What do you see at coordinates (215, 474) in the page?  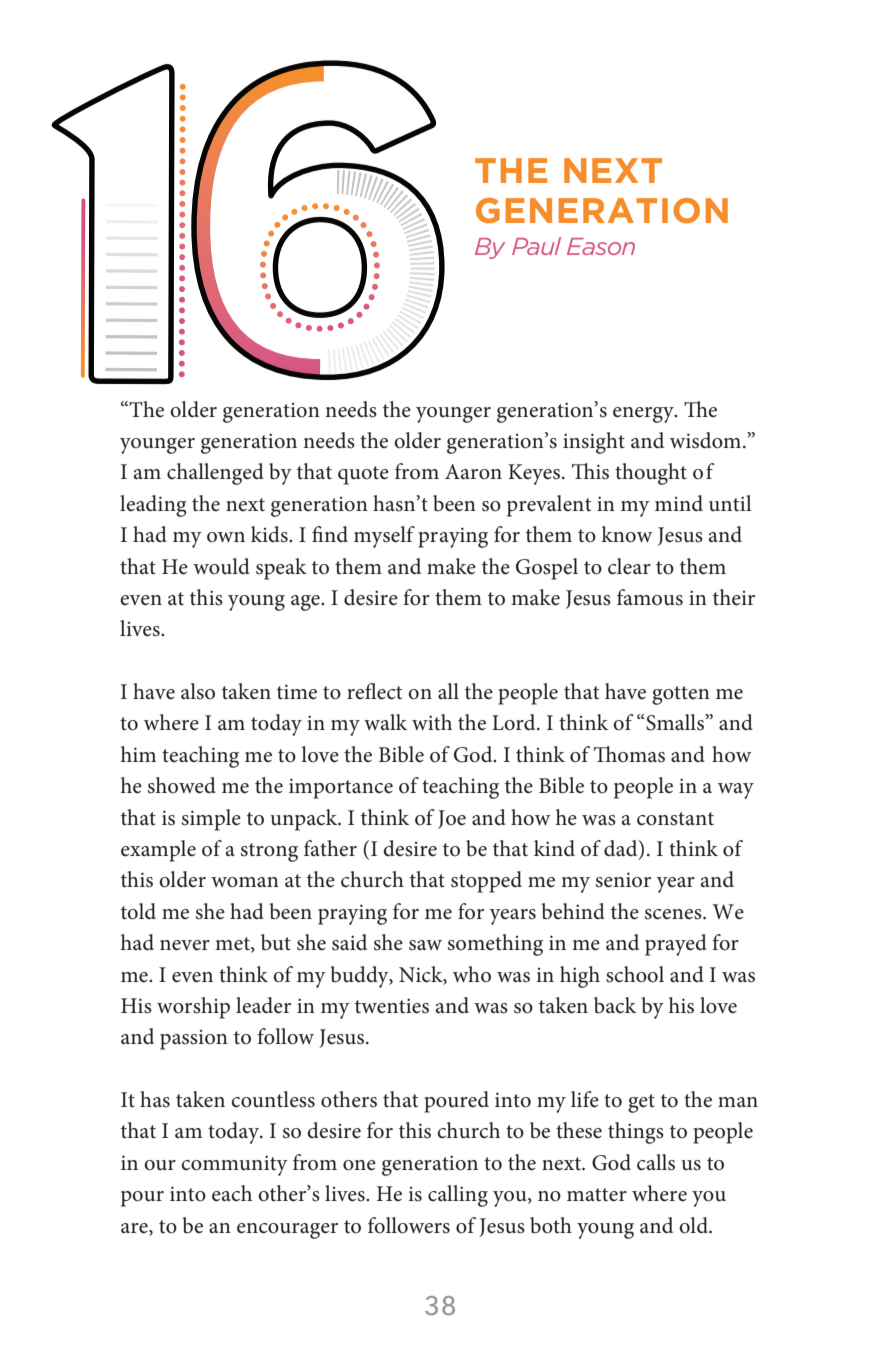 I see `challenged` at bounding box center [215, 474].
